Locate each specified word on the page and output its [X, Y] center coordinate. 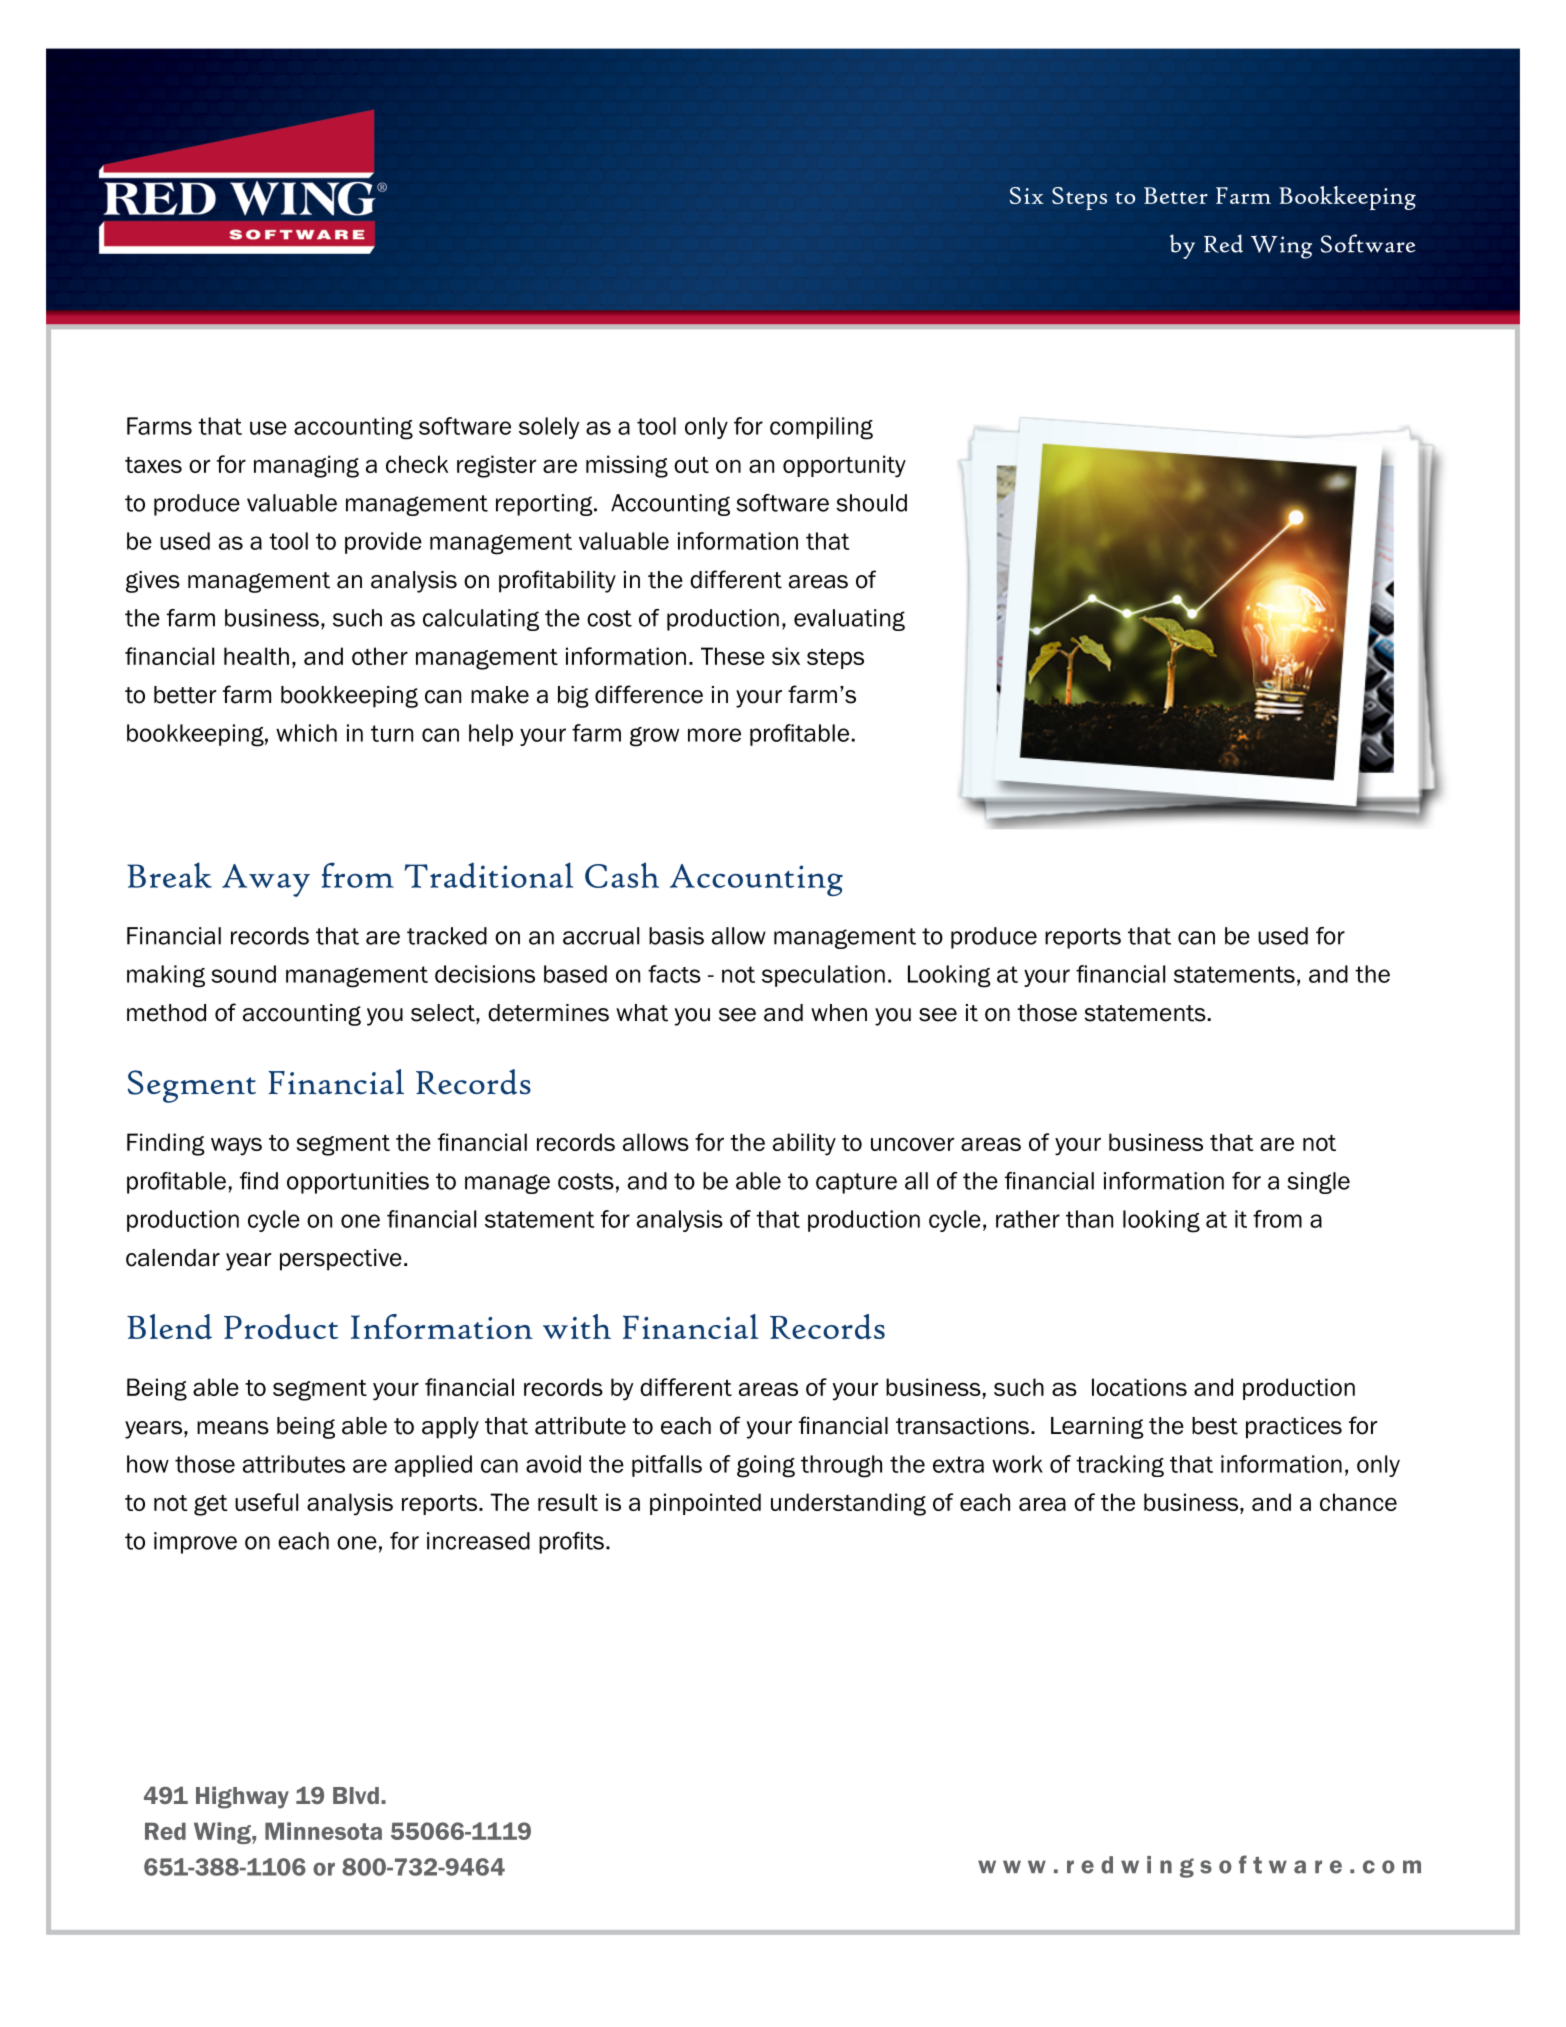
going [766, 1466]
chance [1358, 1502]
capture [856, 1183]
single [1318, 1183]
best [1215, 1426]
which [306, 733]
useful [266, 1502]
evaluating [849, 620]
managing [306, 466]
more [714, 735]
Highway [242, 1797]
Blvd [356, 1795]
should [871, 503]
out [691, 465]
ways [236, 1146]
